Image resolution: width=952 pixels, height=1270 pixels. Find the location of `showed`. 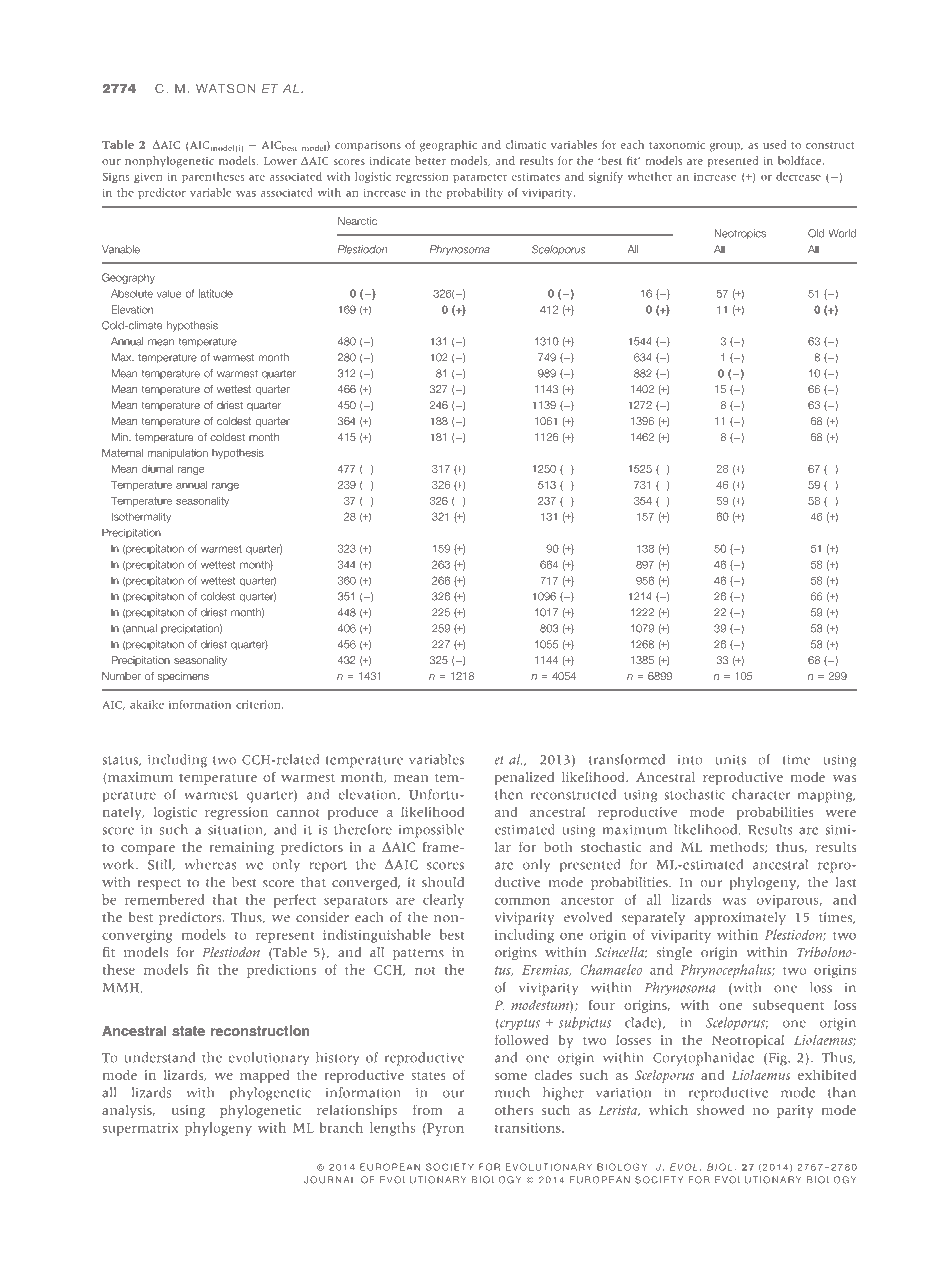

showed is located at coordinates (720, 1109).
